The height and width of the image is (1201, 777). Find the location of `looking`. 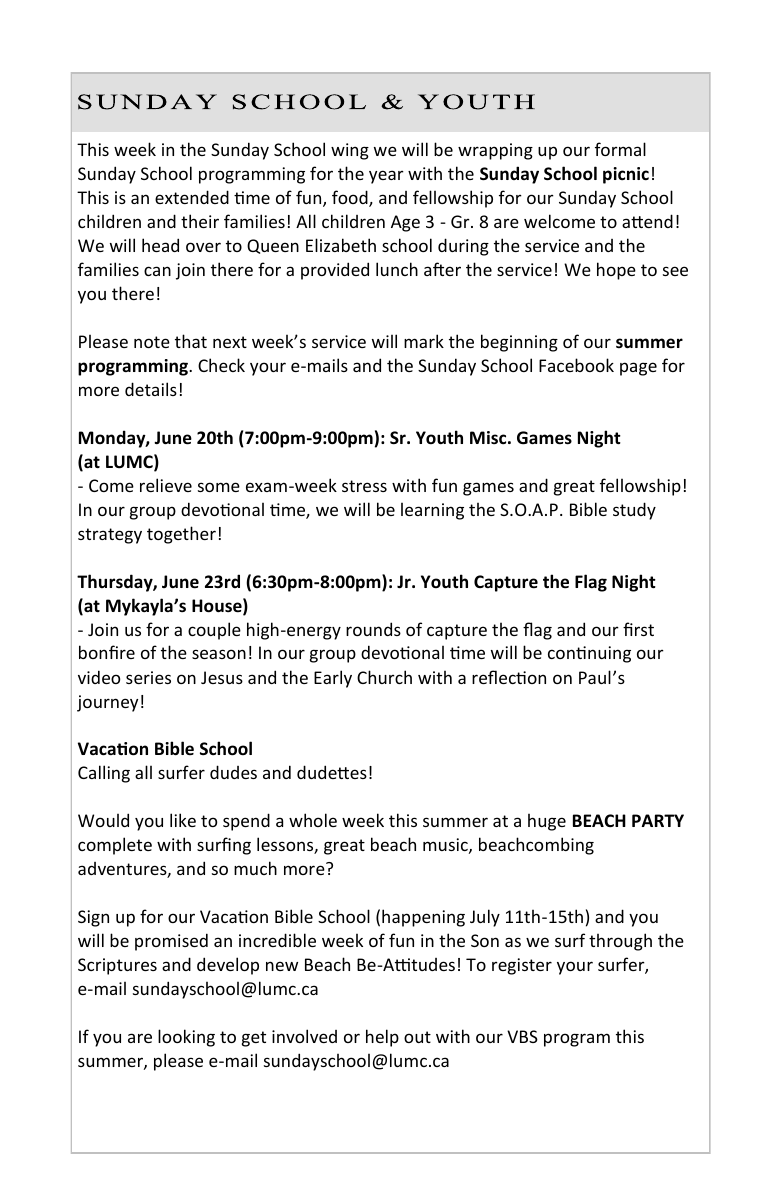

looking is located at coordinates (186, 1038).
